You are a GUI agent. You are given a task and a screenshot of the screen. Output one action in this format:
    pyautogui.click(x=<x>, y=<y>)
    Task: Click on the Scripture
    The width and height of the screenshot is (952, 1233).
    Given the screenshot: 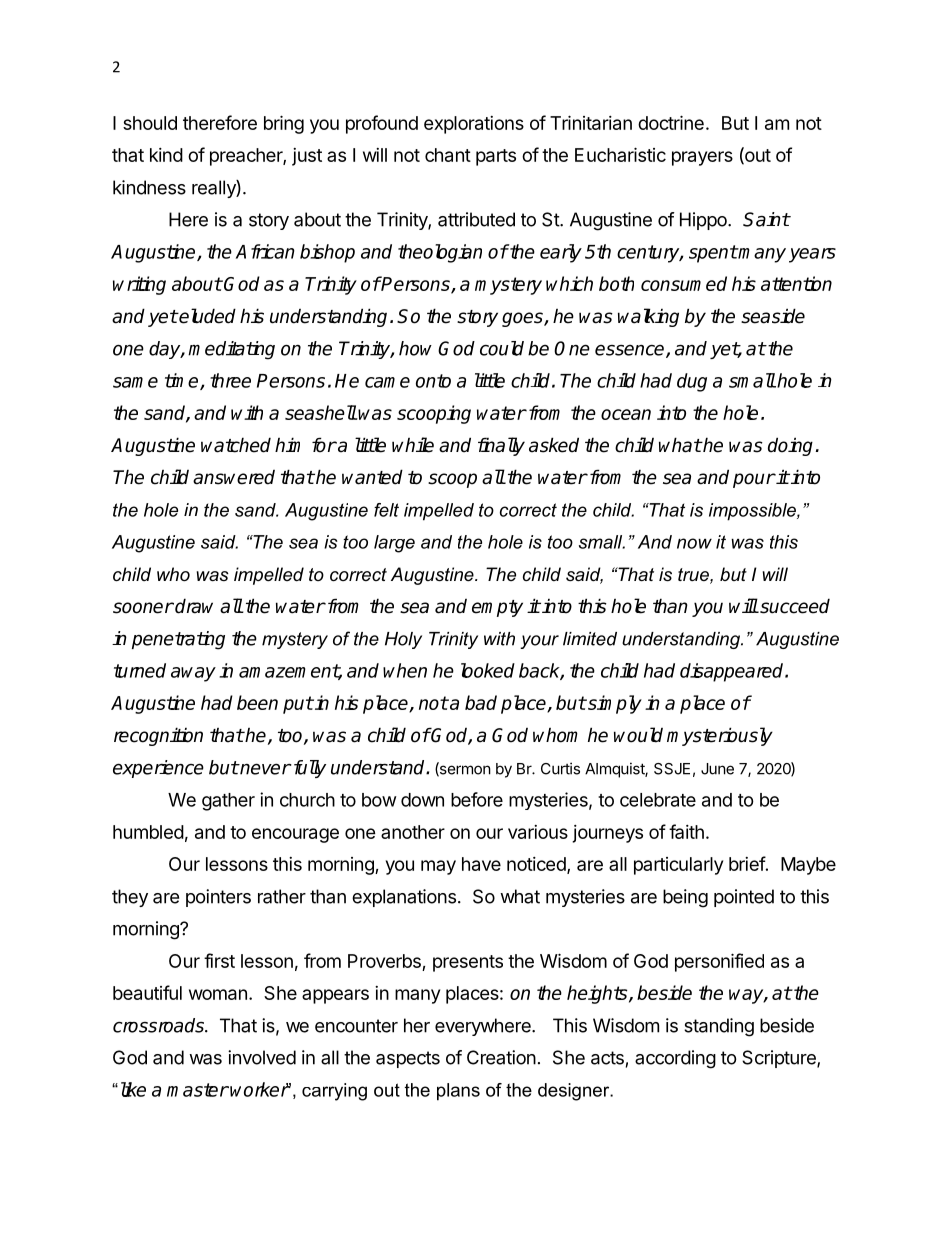 What is the action you would take?
    pyautogui.click(x=780, y=1059)
